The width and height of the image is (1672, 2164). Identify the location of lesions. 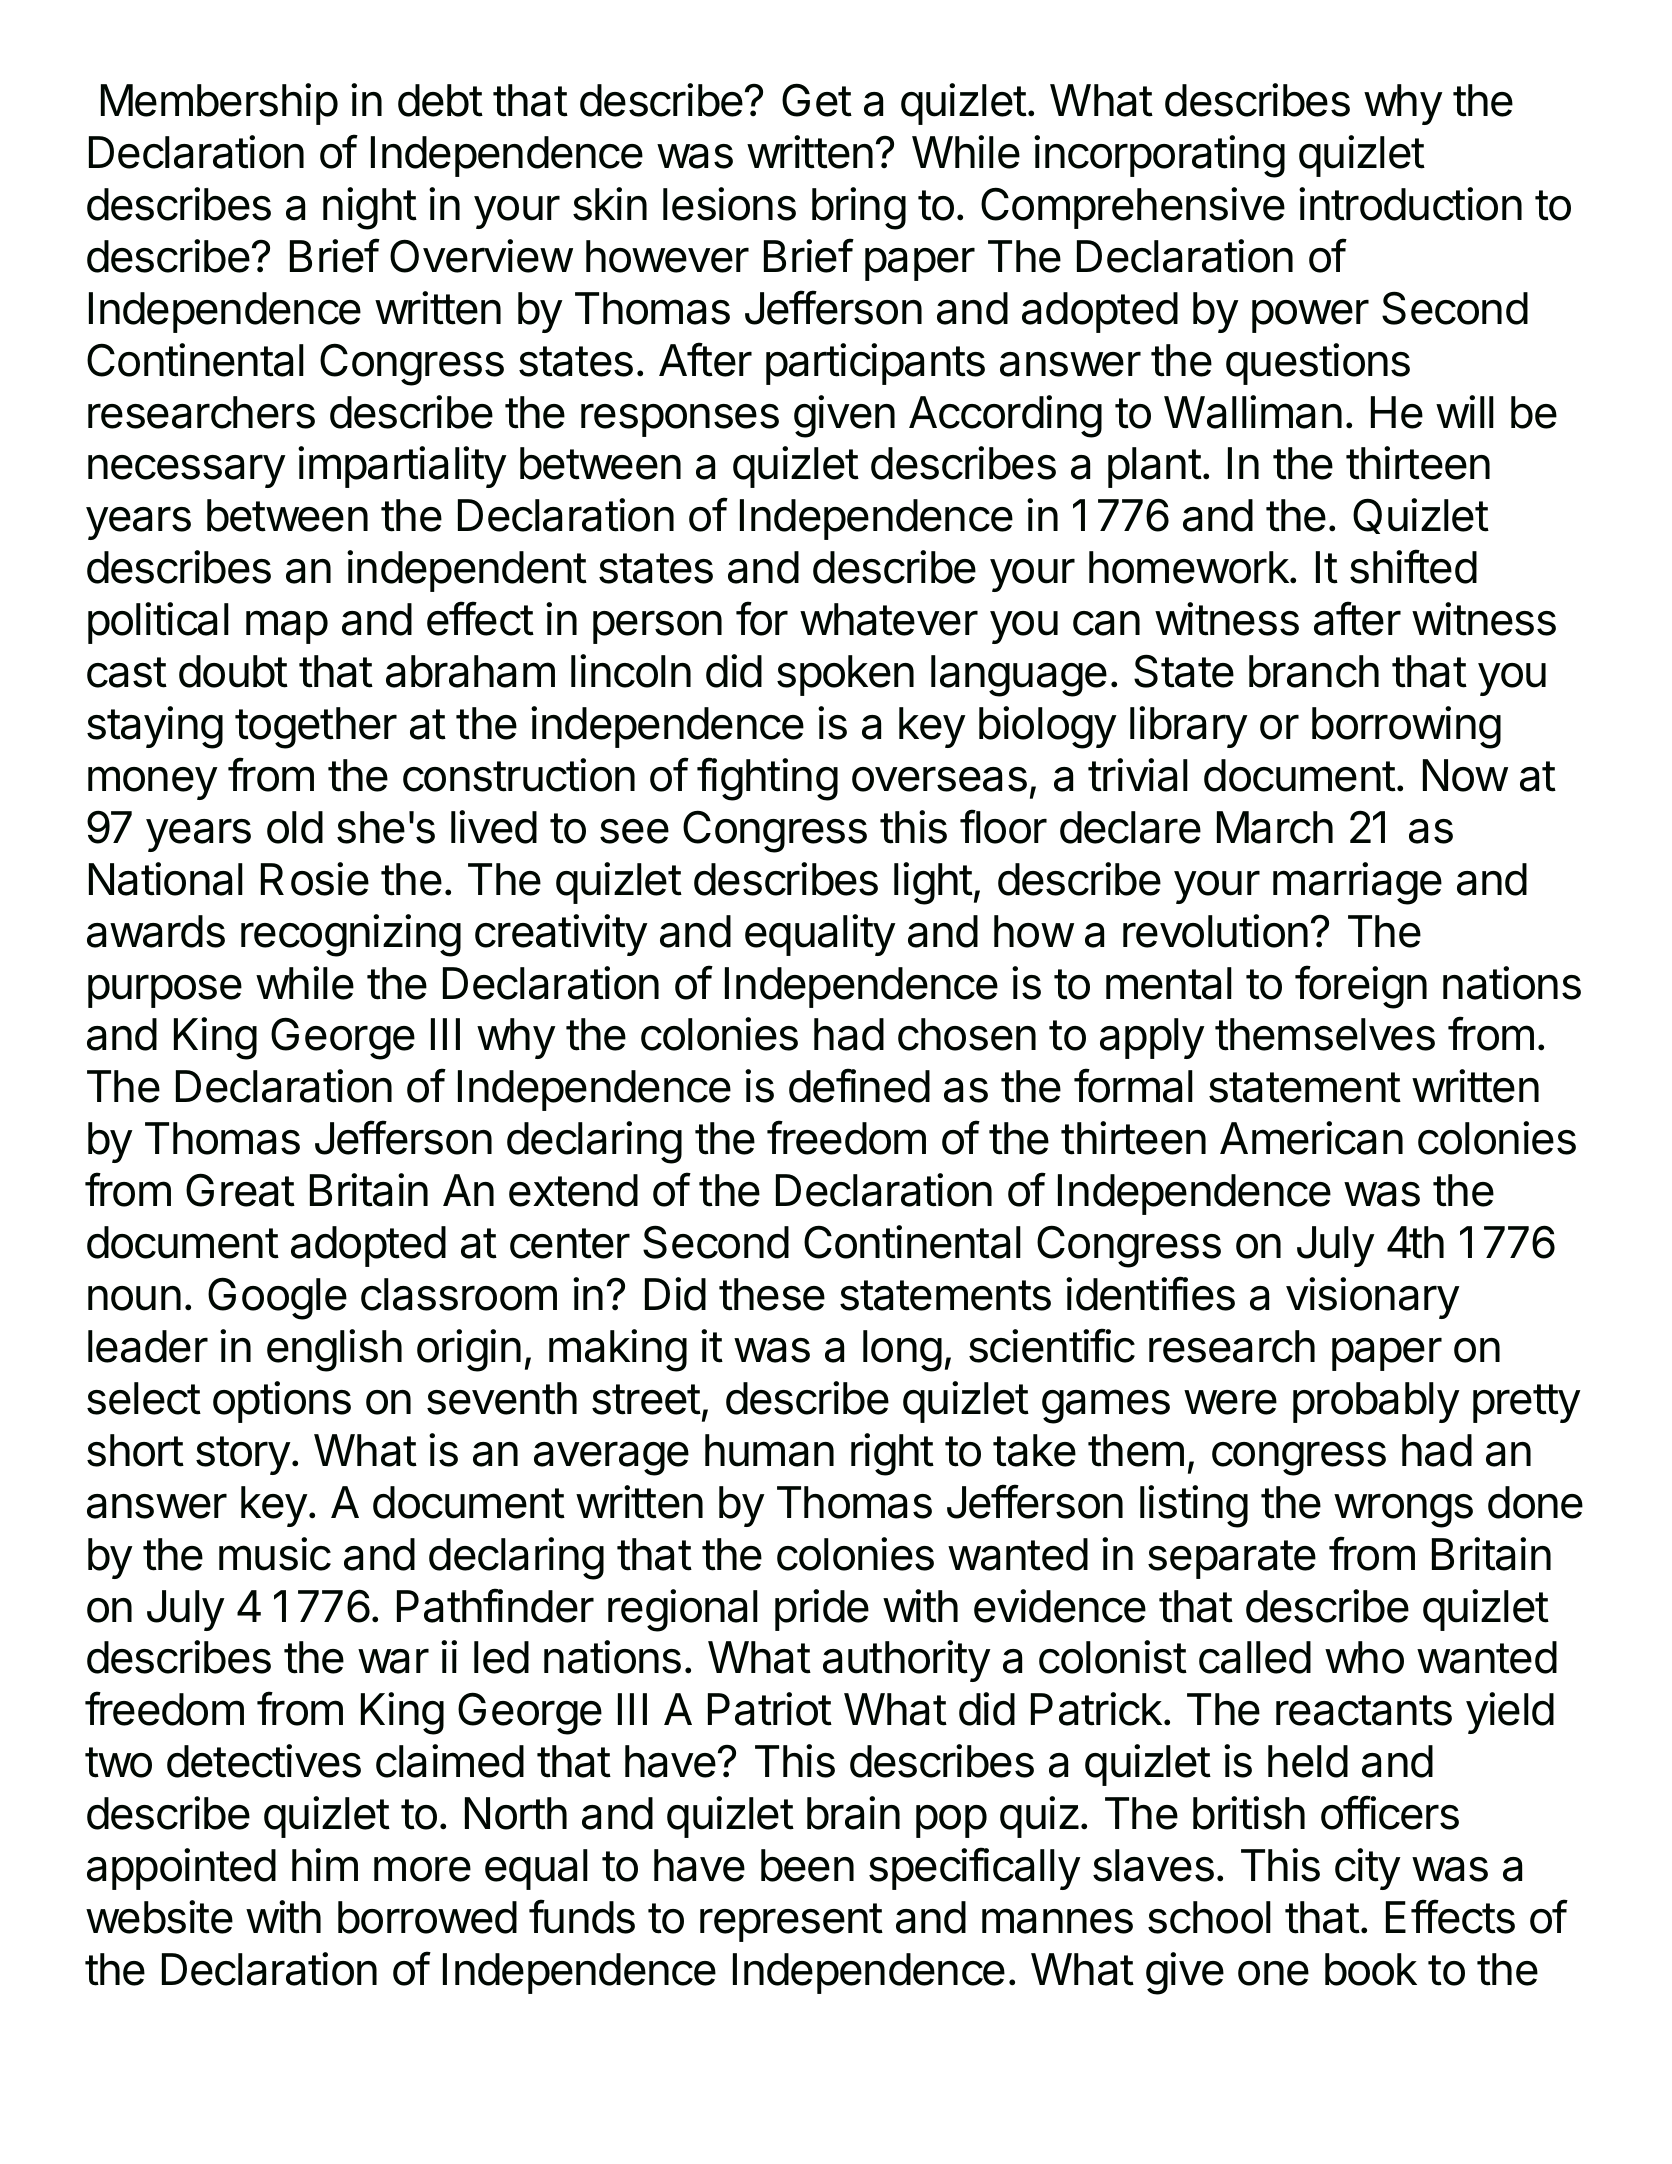
(729, 204).
